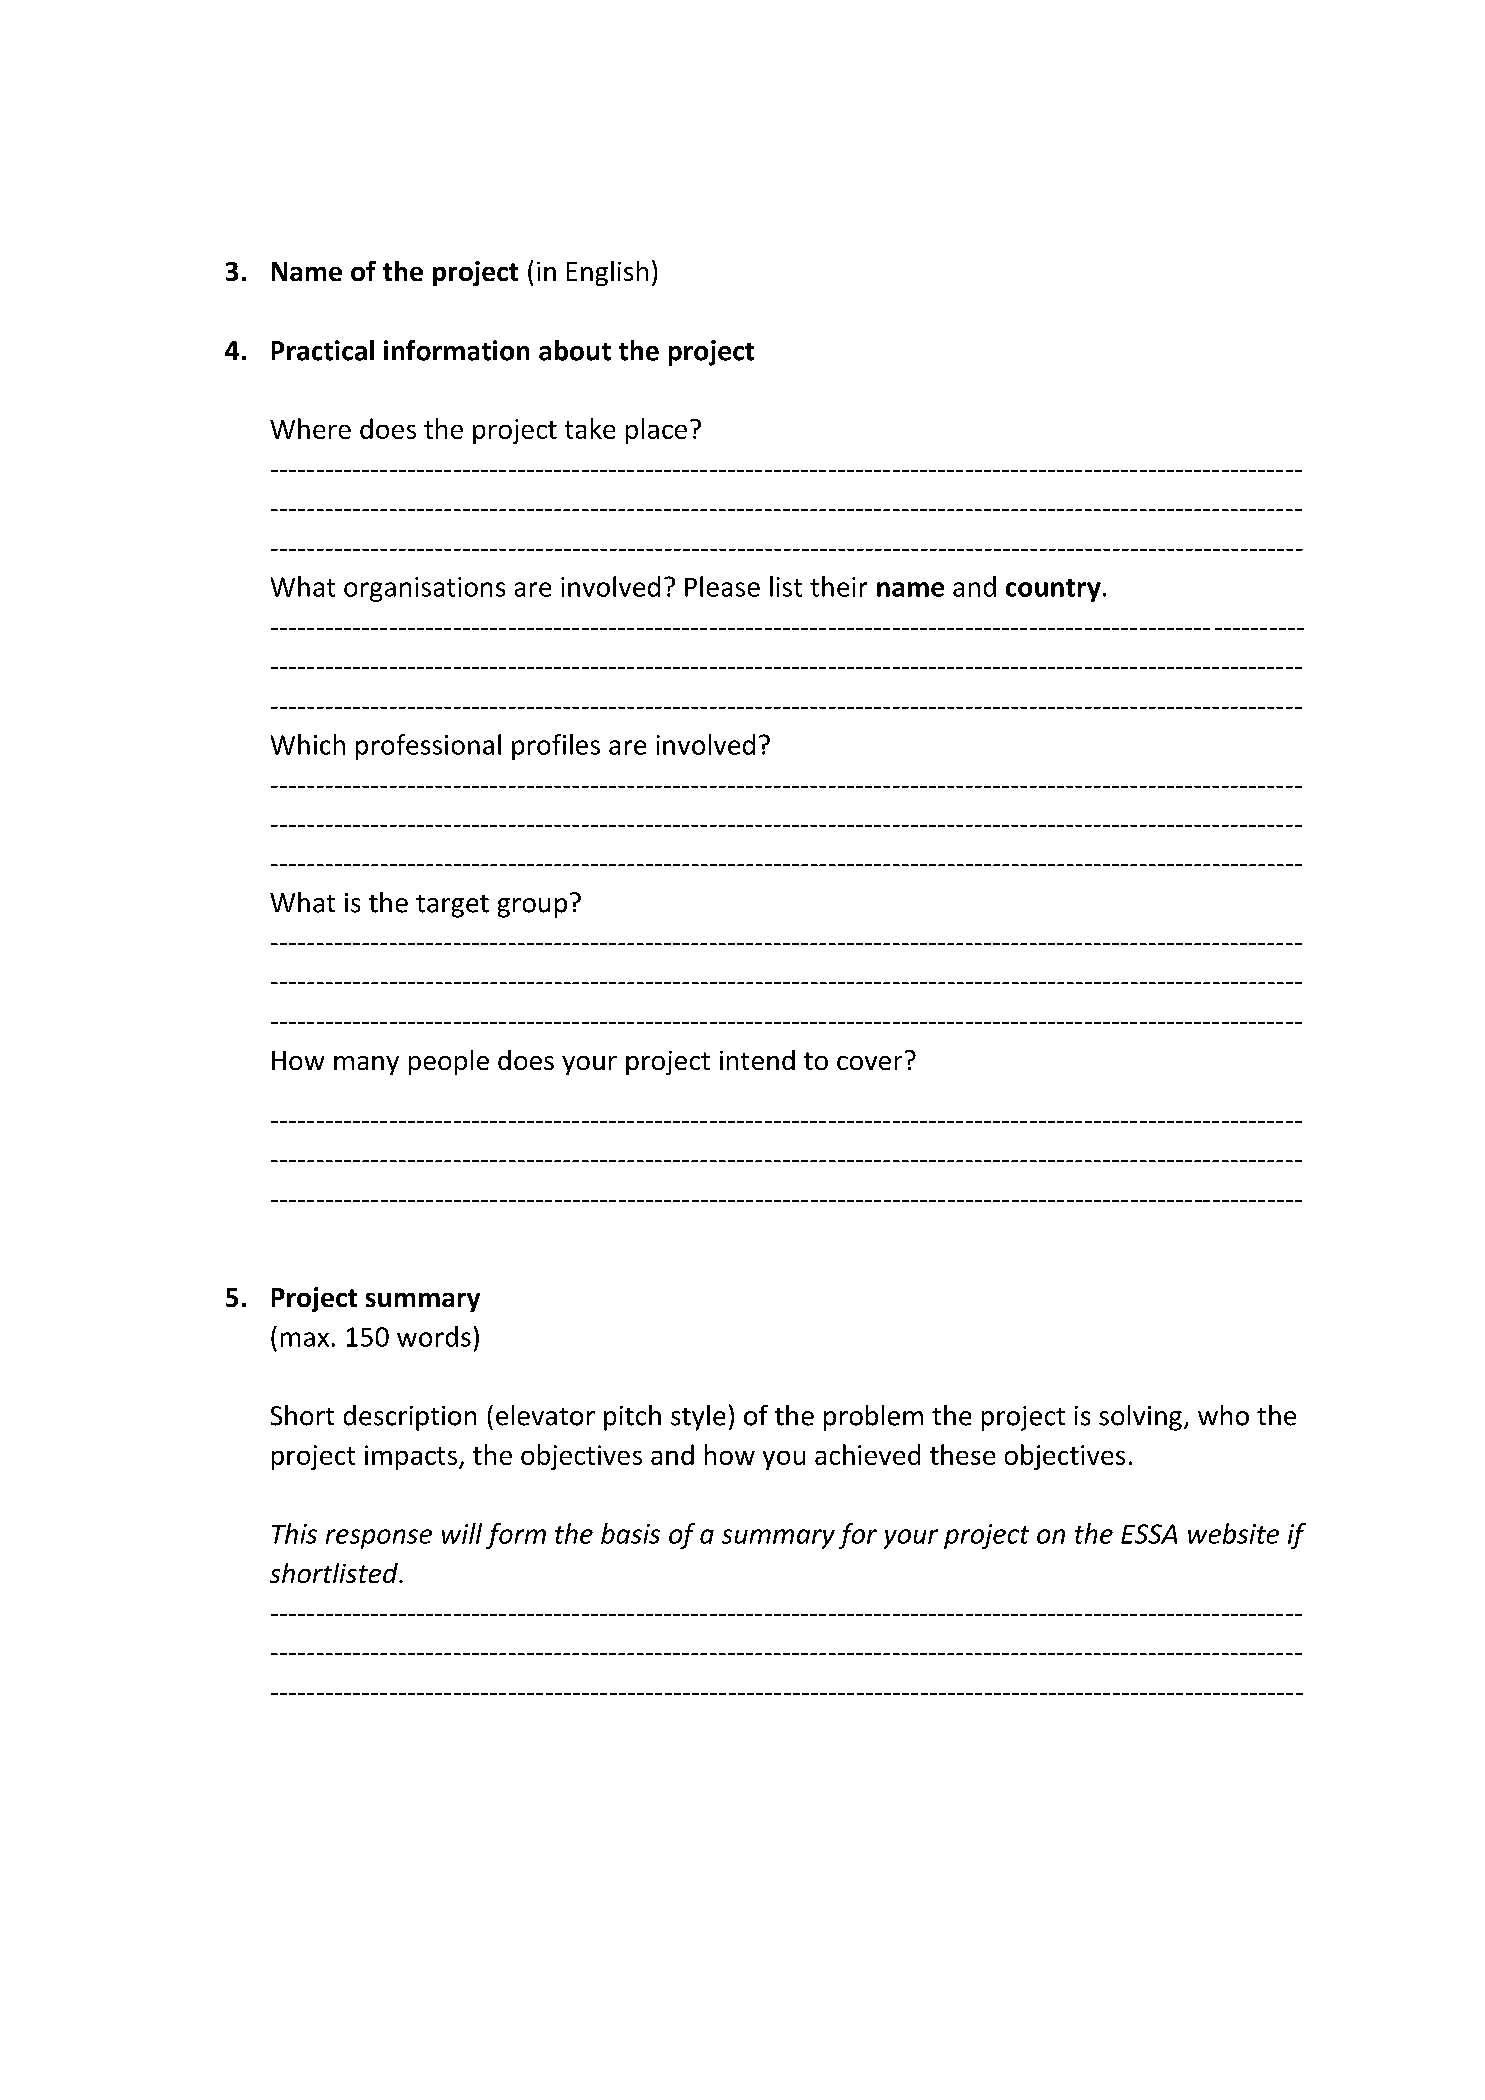 This image has width=1485, height=2100. Describe the element at coordinates (424, 589) in the image. I see `organisations` at that location.
